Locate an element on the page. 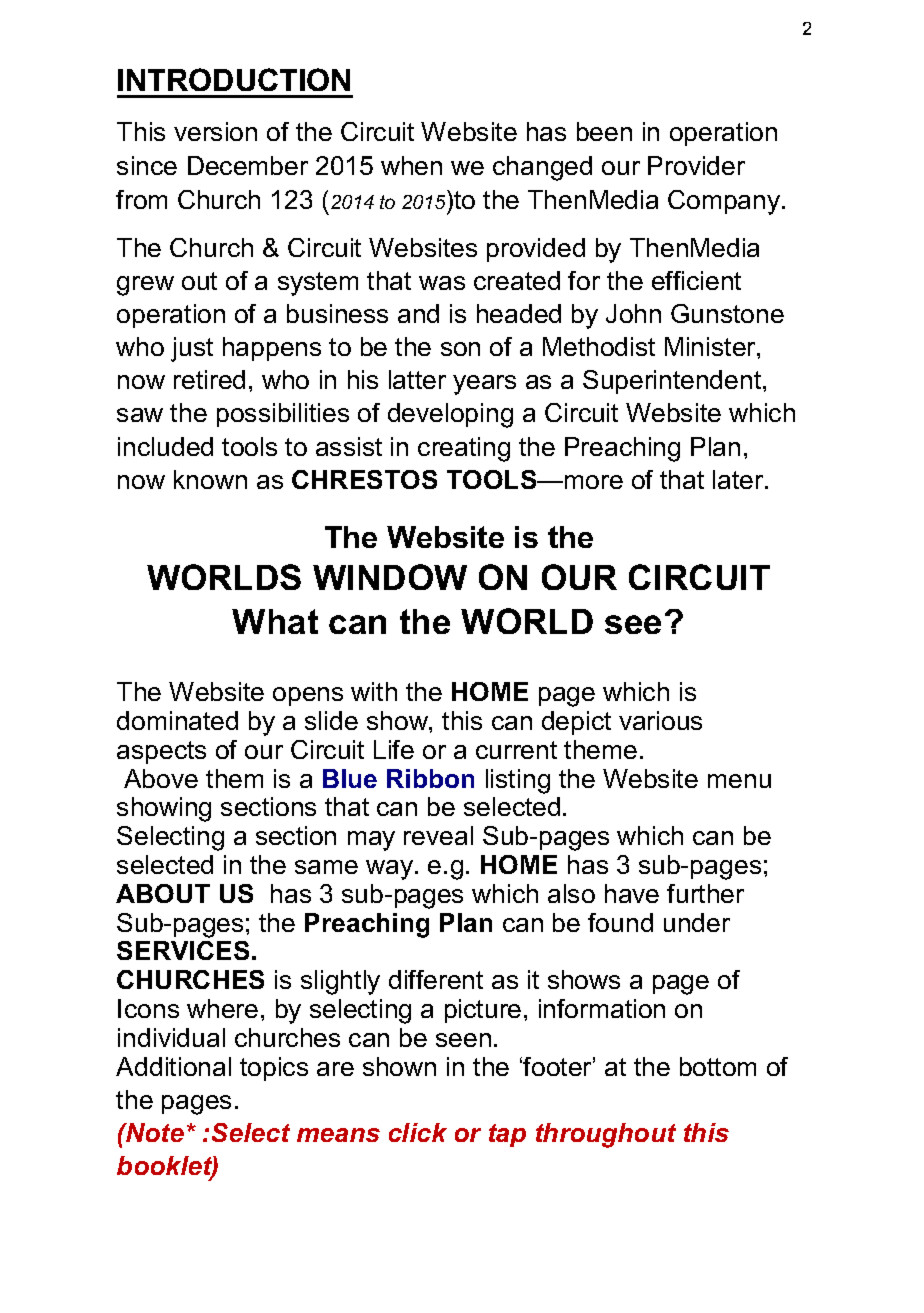 This page has width=924, height=1313. have is located at coordinates (632, 893).
